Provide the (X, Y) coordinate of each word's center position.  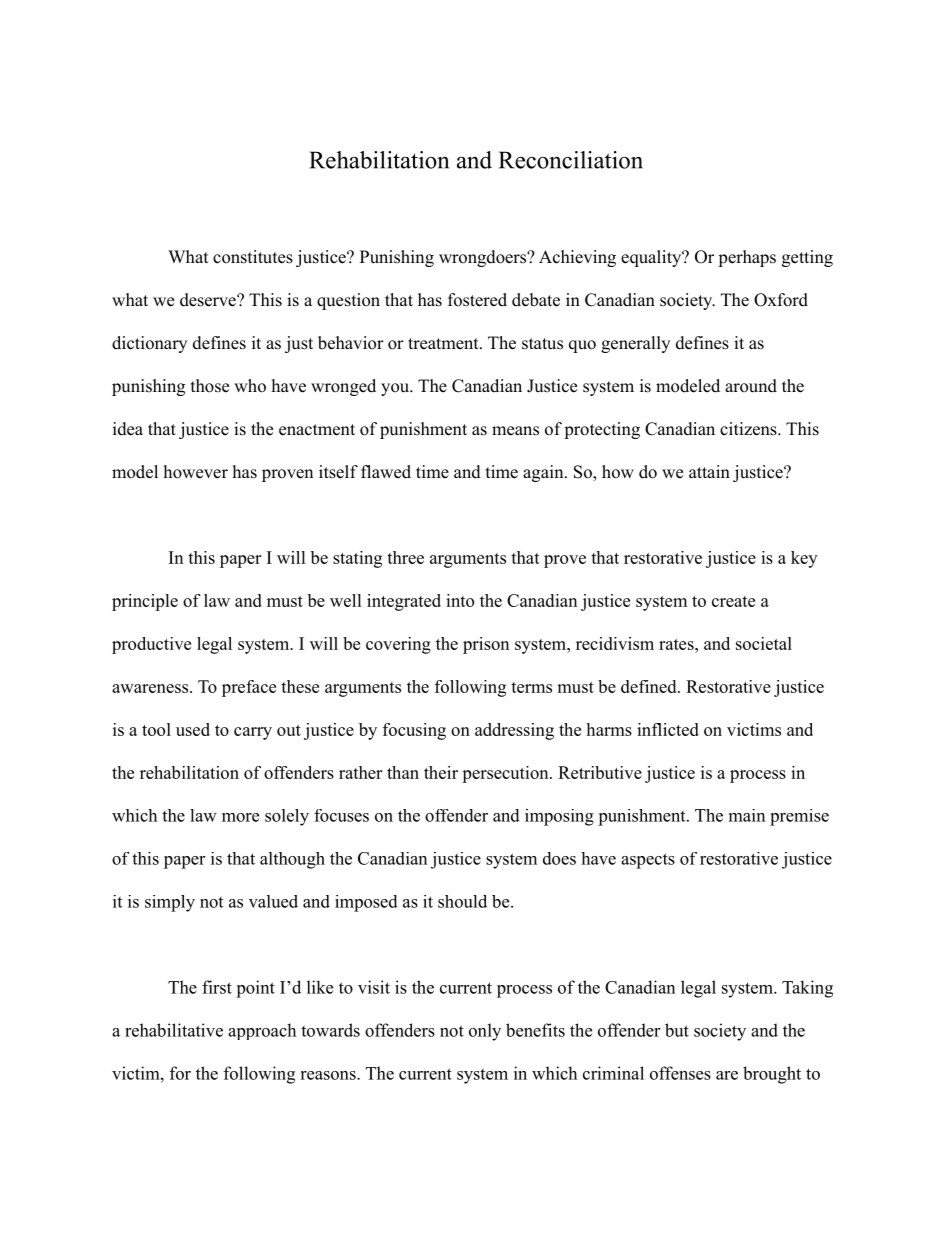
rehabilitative (174, 1030)
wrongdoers (483, 258)
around (751, 386)
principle (145, 602)
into (460, 600)
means (515, 431)
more (240, 817)
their (441, 772)
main (747, 815)
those (210, 386)
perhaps (747, 258)
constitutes (253, 257)
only (485, 1032)
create (733, 601)
